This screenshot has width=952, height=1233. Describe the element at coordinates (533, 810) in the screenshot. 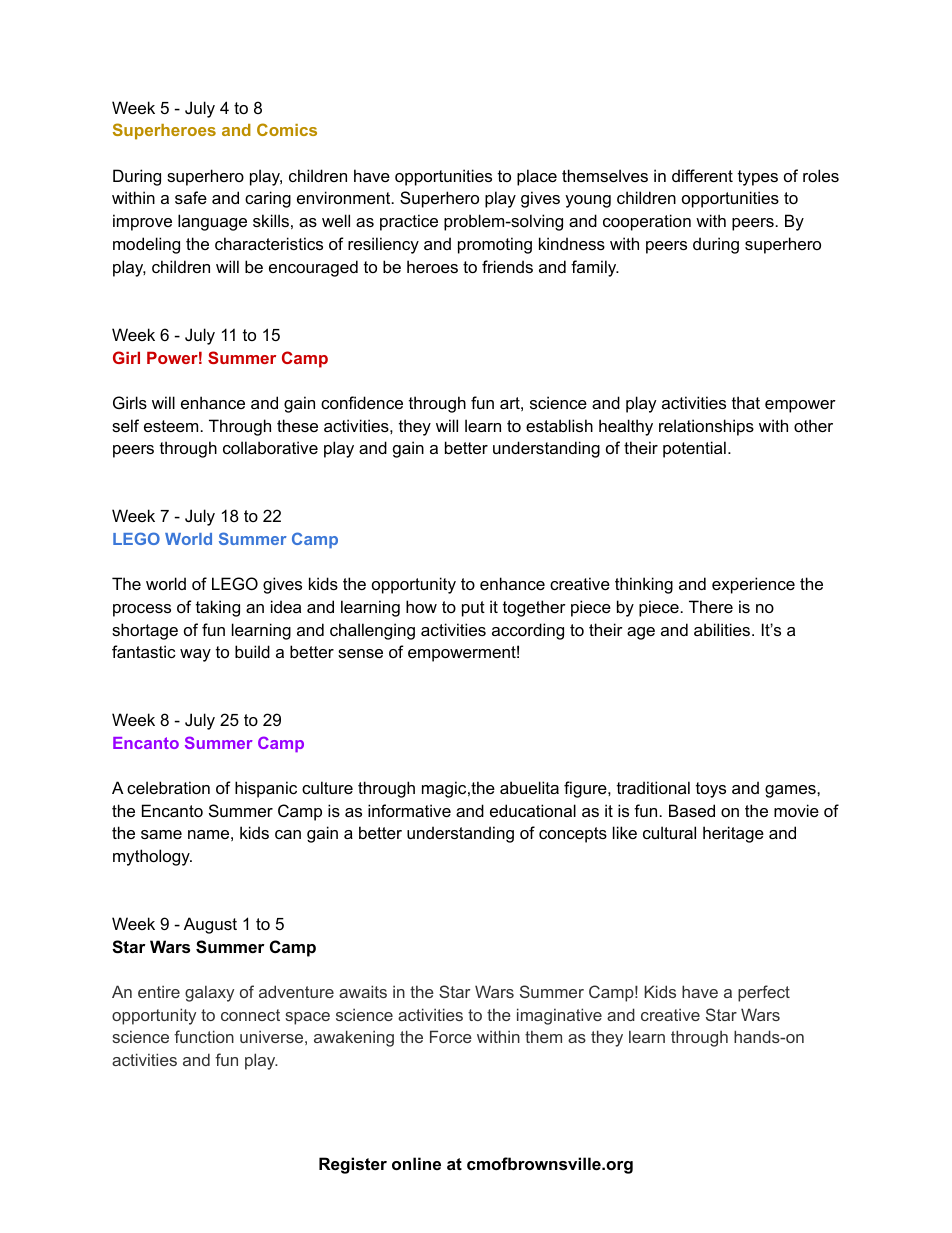

I see `educational` at that location.
